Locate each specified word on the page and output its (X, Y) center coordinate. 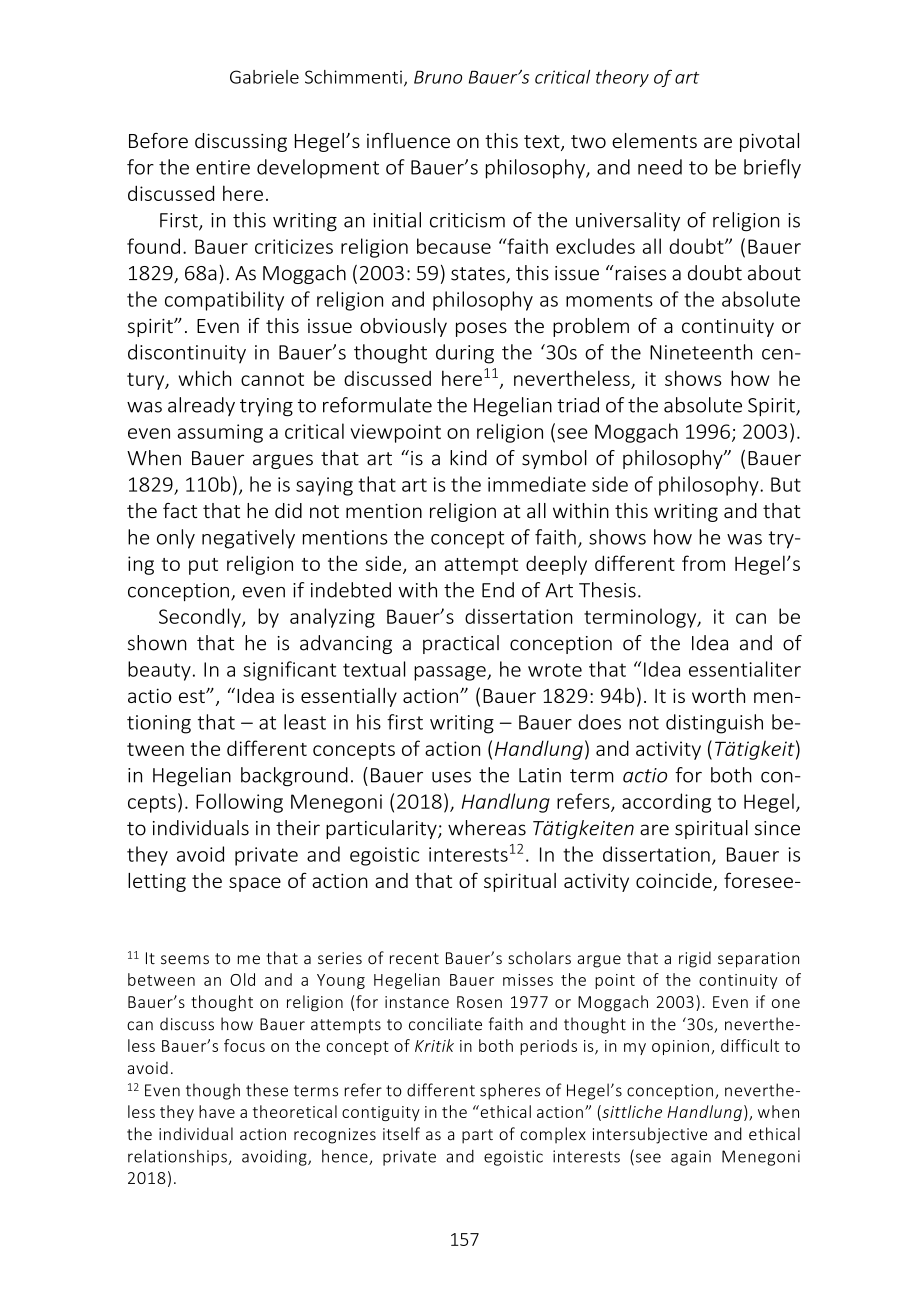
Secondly (201, 618)
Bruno (438, 77)
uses (451, 777)
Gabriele (264, 77)
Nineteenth (701, 352)
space (255, 884)
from (703, 563)
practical (461, 644)
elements (654, 140)
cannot (272, 379)
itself (401, 1134)
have (217, 1111)
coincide (675, 882)
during (465, 354)
